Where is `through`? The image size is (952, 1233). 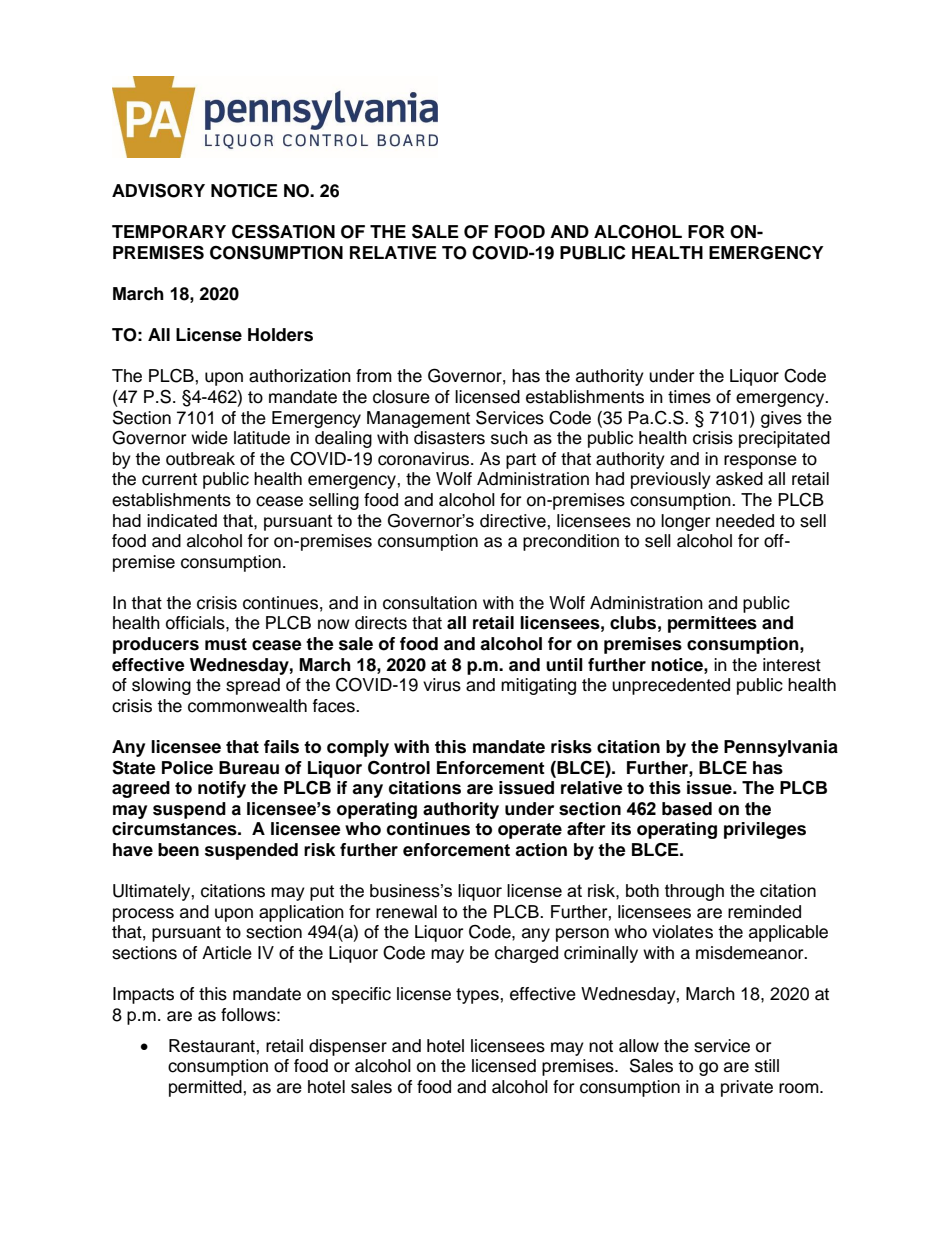 through is located at coordinates (694, 892).
